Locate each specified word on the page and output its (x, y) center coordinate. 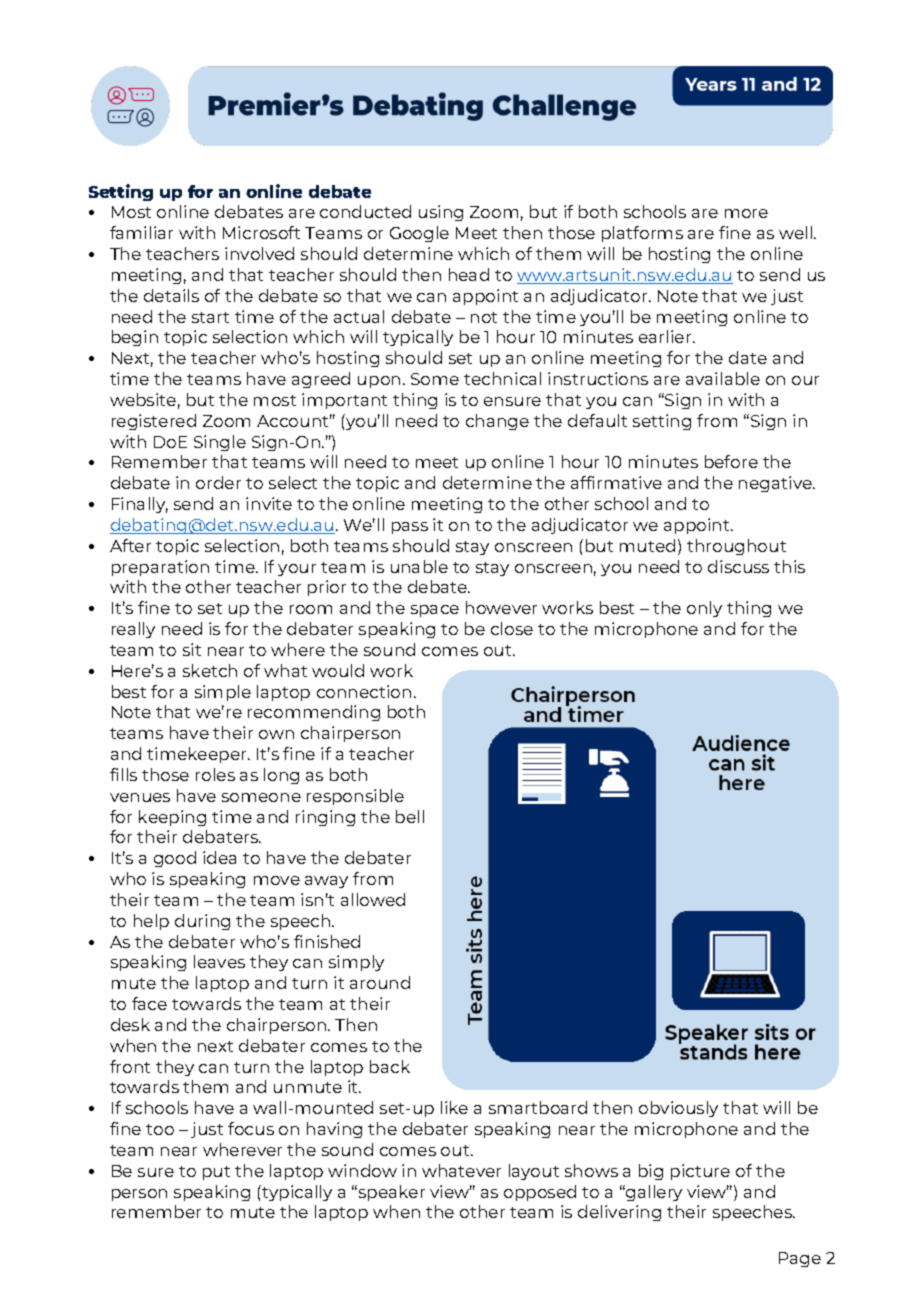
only (704, 609)
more (746, 213)
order (218, 482)
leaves (219, 961)
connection (364, 691)
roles (215, 774)
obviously (678, 1109)
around (380, 982)
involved (259, 253)
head (469, 274)
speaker (390, 1193)
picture (700, 1172)
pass (410, 528)
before (731, 461)
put (216, 1173)
